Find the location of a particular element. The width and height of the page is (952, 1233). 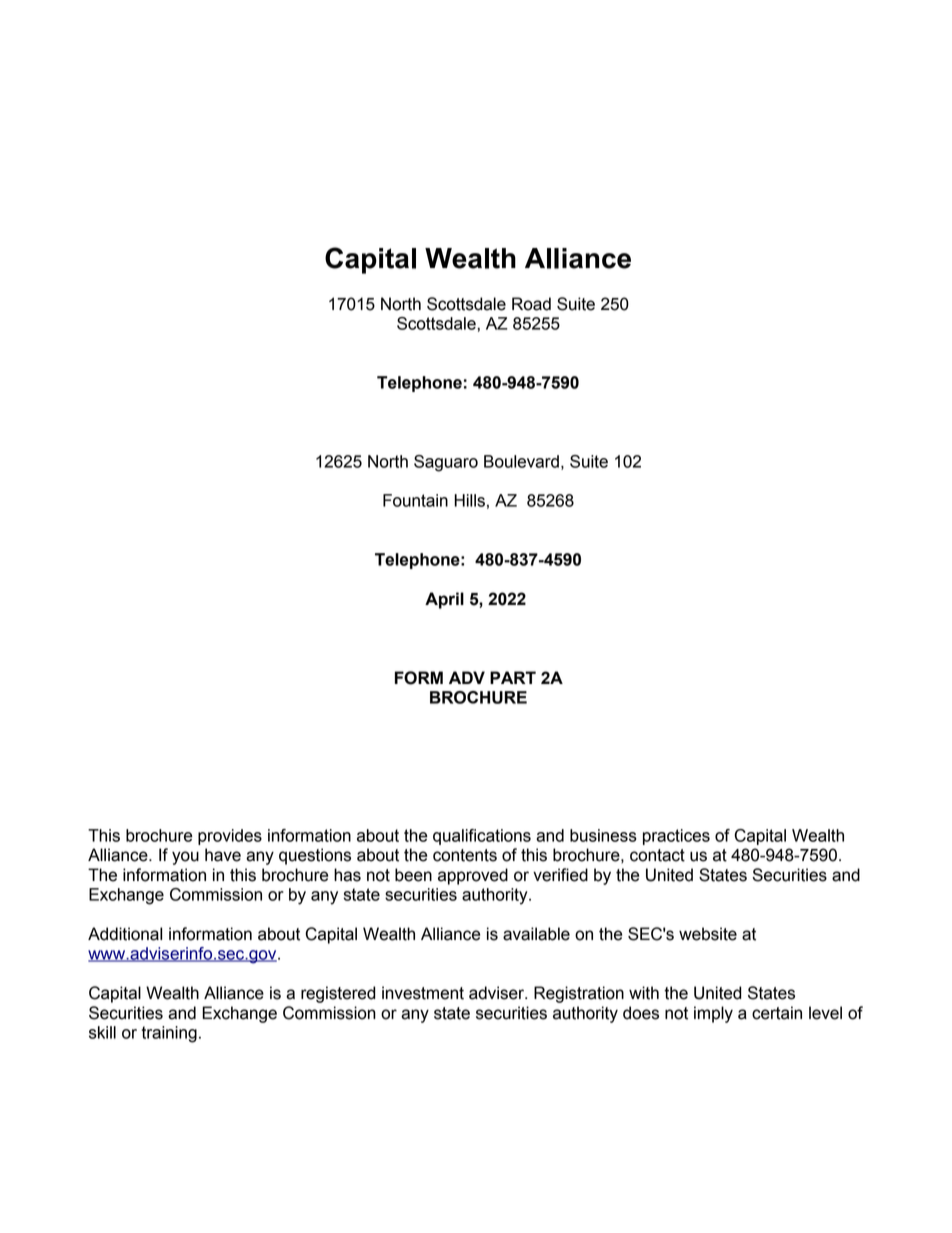

business is located at coordinates (603, 835).
